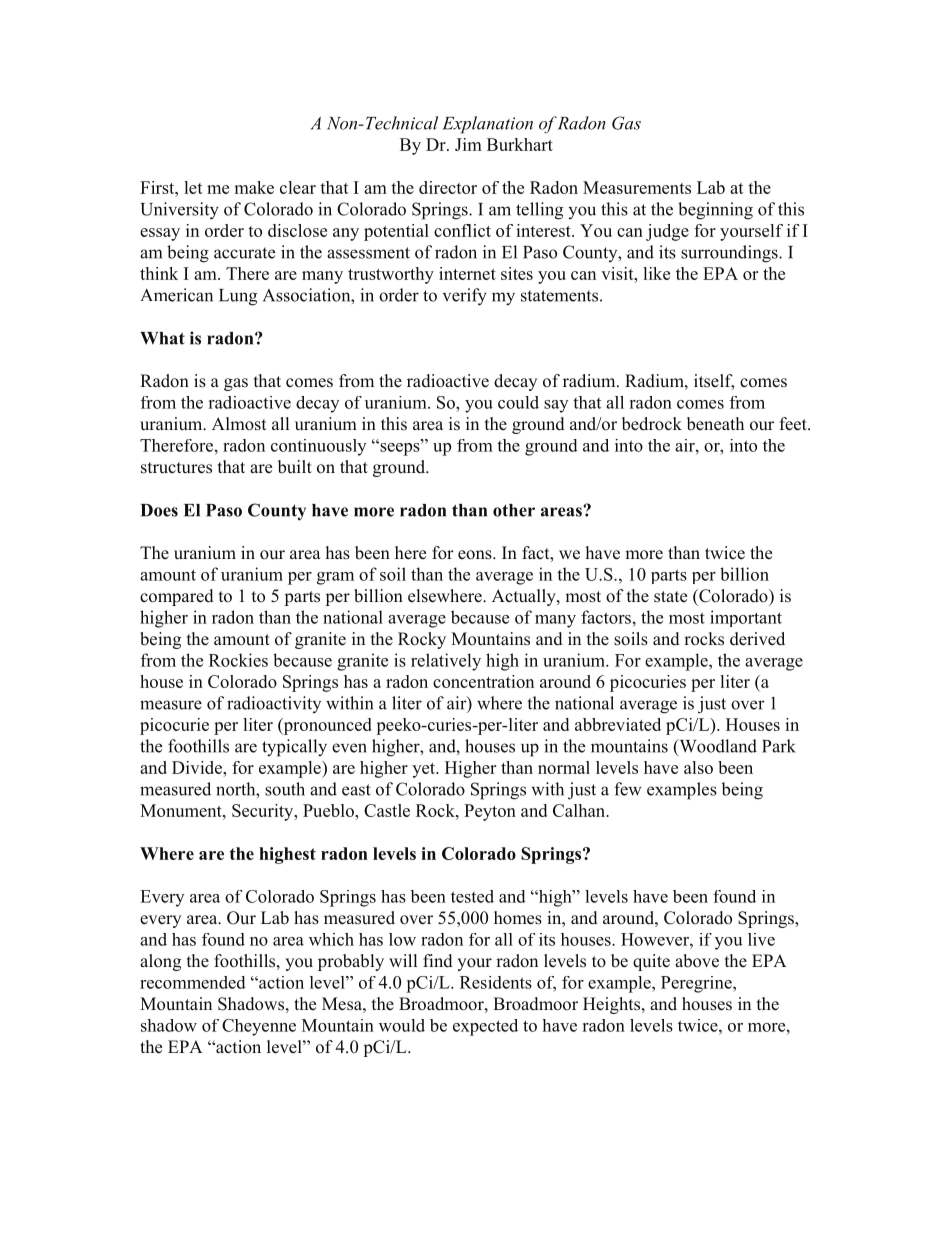 The image size is (952, 1233). I want to click on beginning, so click(715, 211).
